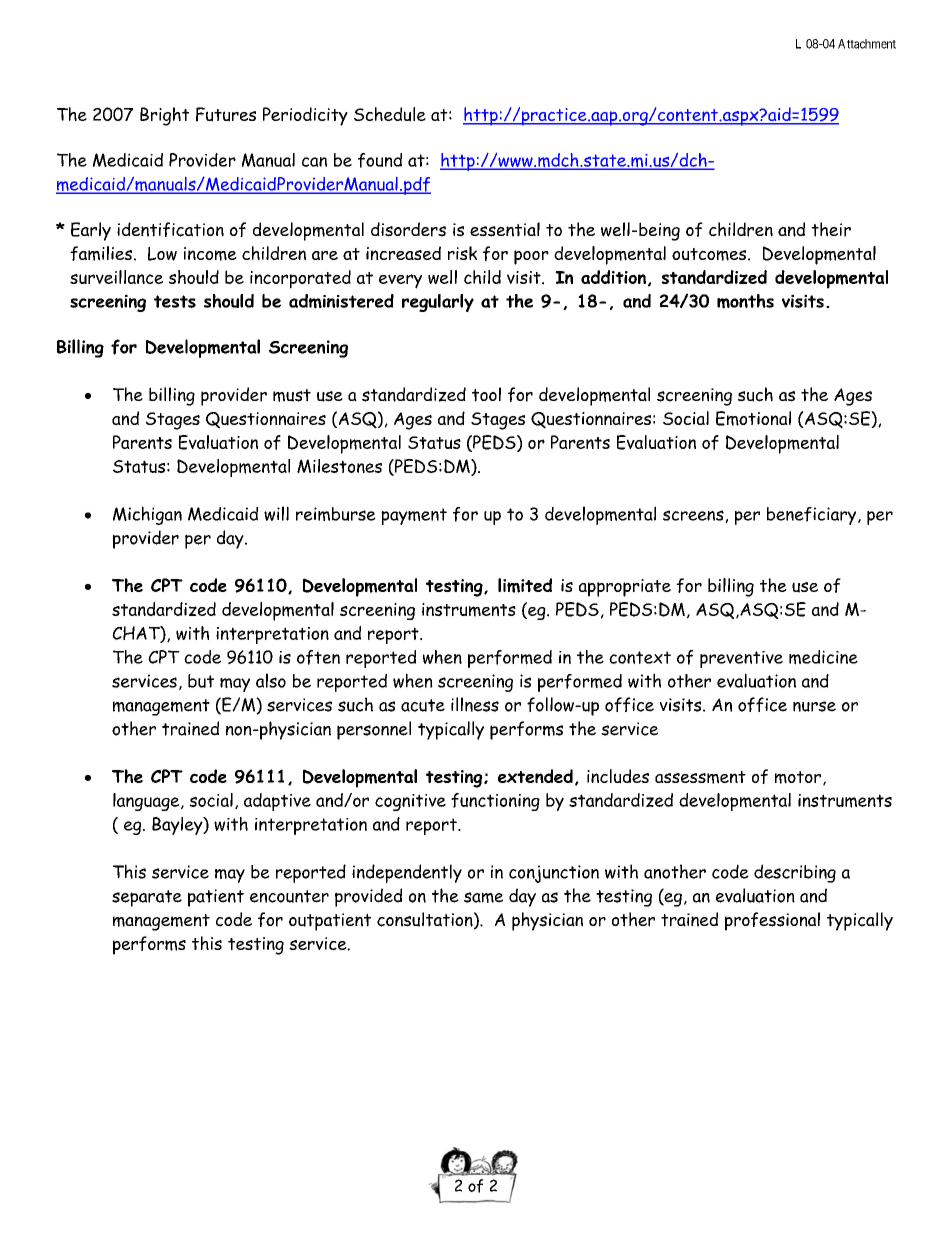 This screenshot has width=952, height=1233. Describe the element at coordinates (867, 44) in the screenshot. I see `Attachment` at that location.
